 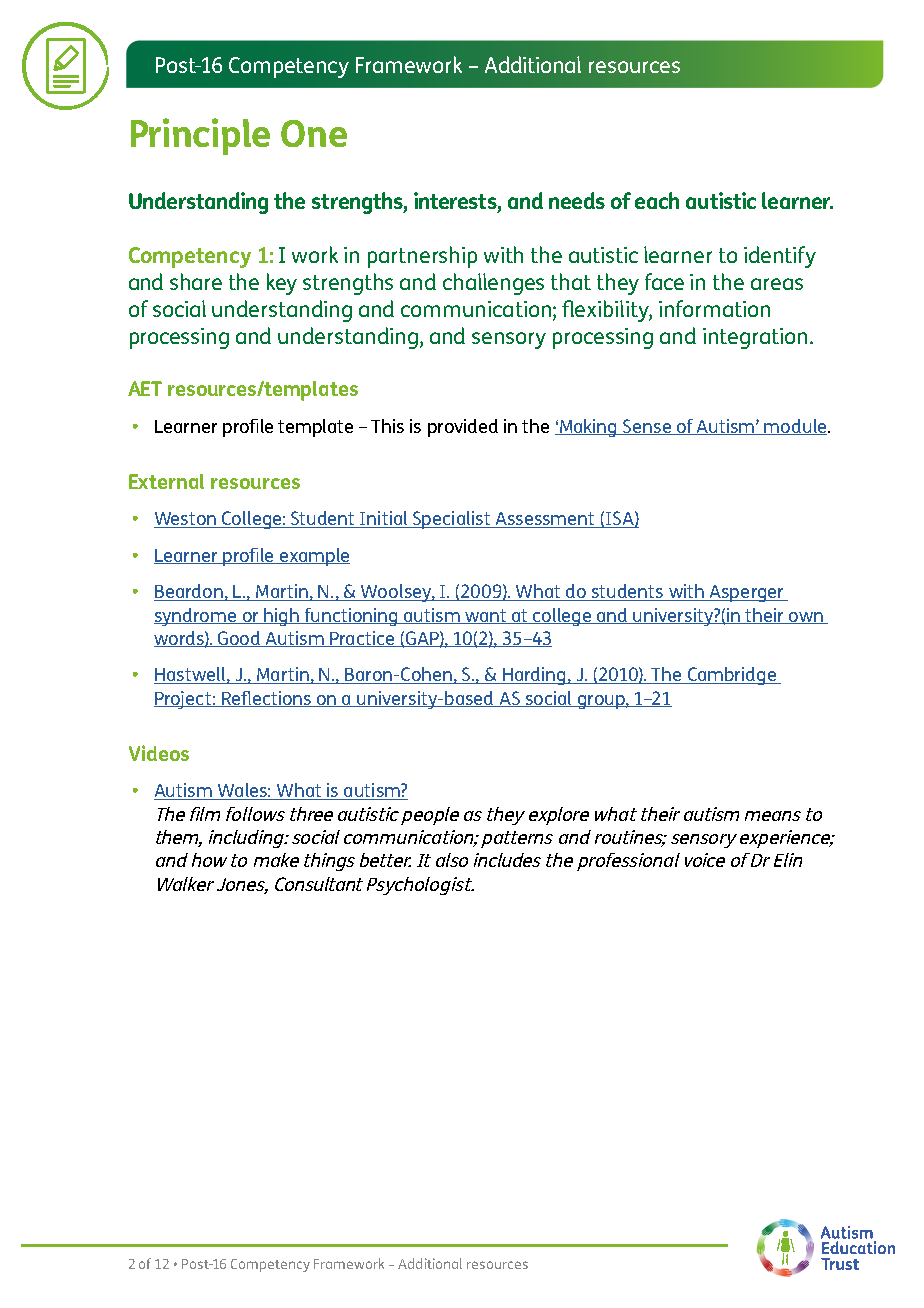 What do you see at coordinates (657, 200) in the screenshot?
I see `each` at bounding box center [657, 200].
